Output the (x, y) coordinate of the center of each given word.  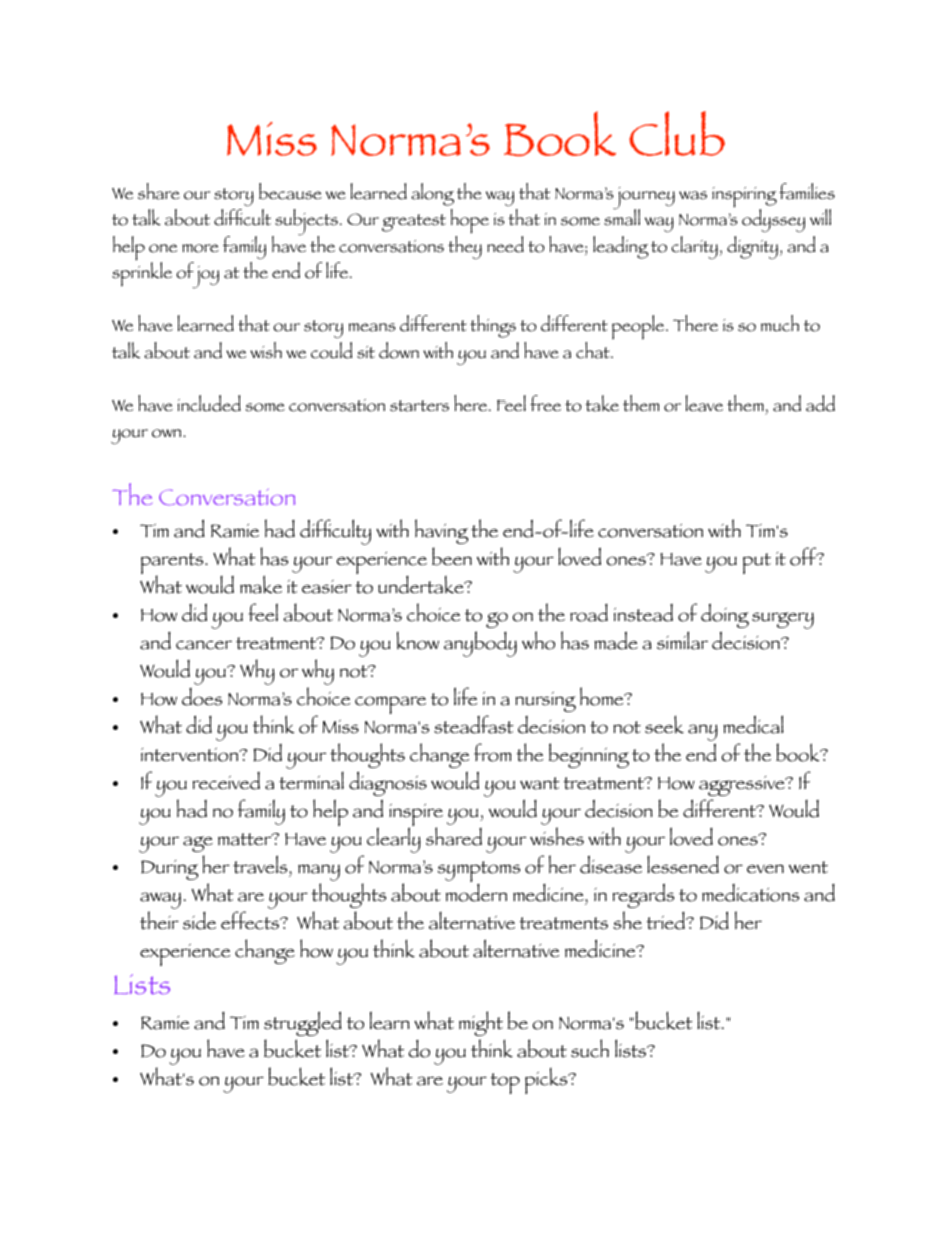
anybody (480, 644)
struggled (303, 1023)
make (261, 584)
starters (419, 406)
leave (704, 403)
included (209, 403)
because (290, 191)
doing (725, 615)
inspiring (744, 198)
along (432, 194)
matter (246, 839)
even (765, 868)
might (481, 1023)
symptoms (478, 873)
